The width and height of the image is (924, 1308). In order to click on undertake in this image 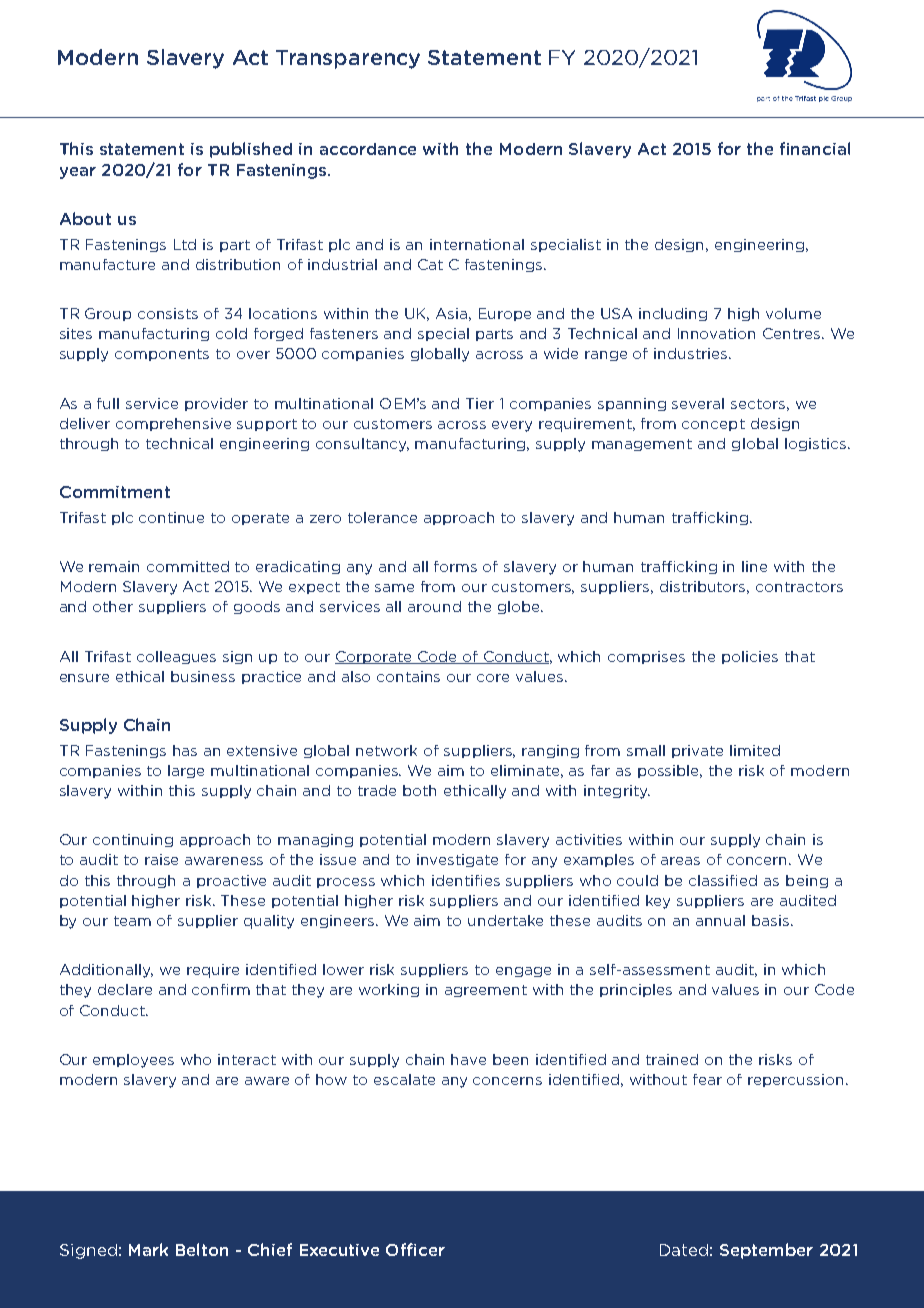, I will do `click(505, 920)`.
